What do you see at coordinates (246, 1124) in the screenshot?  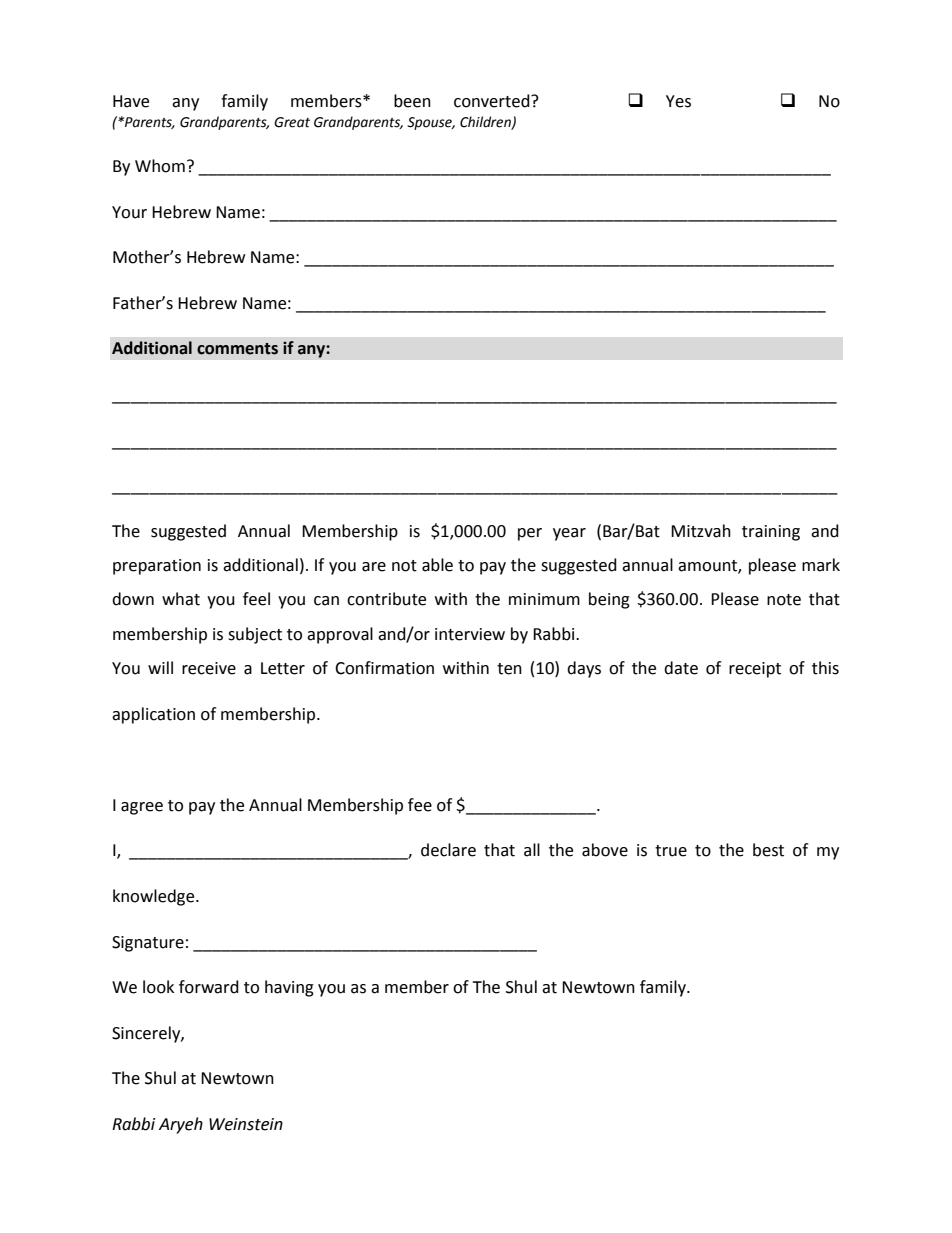 I see `Weinstein` at bounding box center [246, 1124].
